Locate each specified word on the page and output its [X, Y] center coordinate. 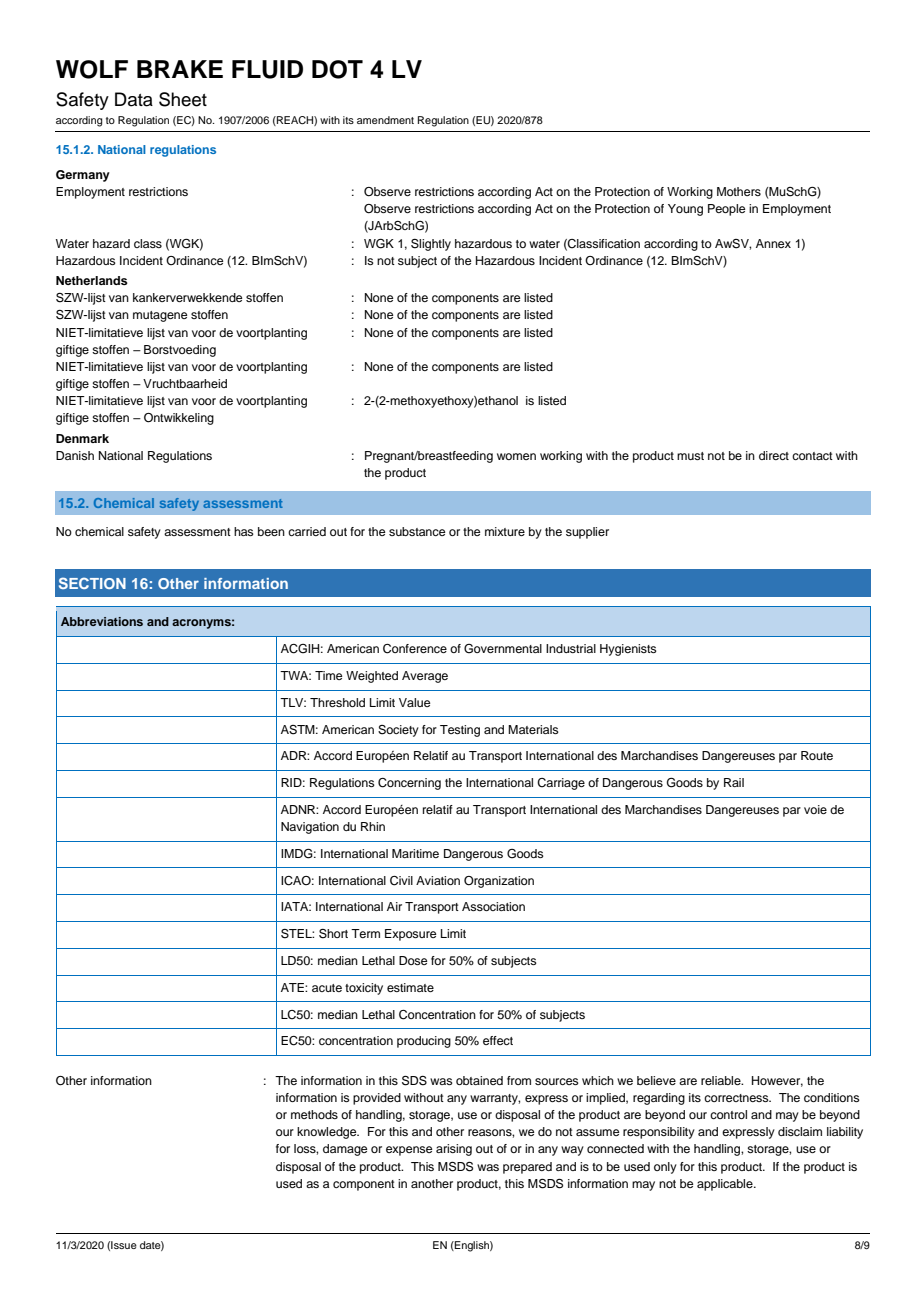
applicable [726, 1185]
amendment [385, 120]
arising [454, 1150]
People [726, 210]
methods [314, 1114]
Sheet [183, 99]
